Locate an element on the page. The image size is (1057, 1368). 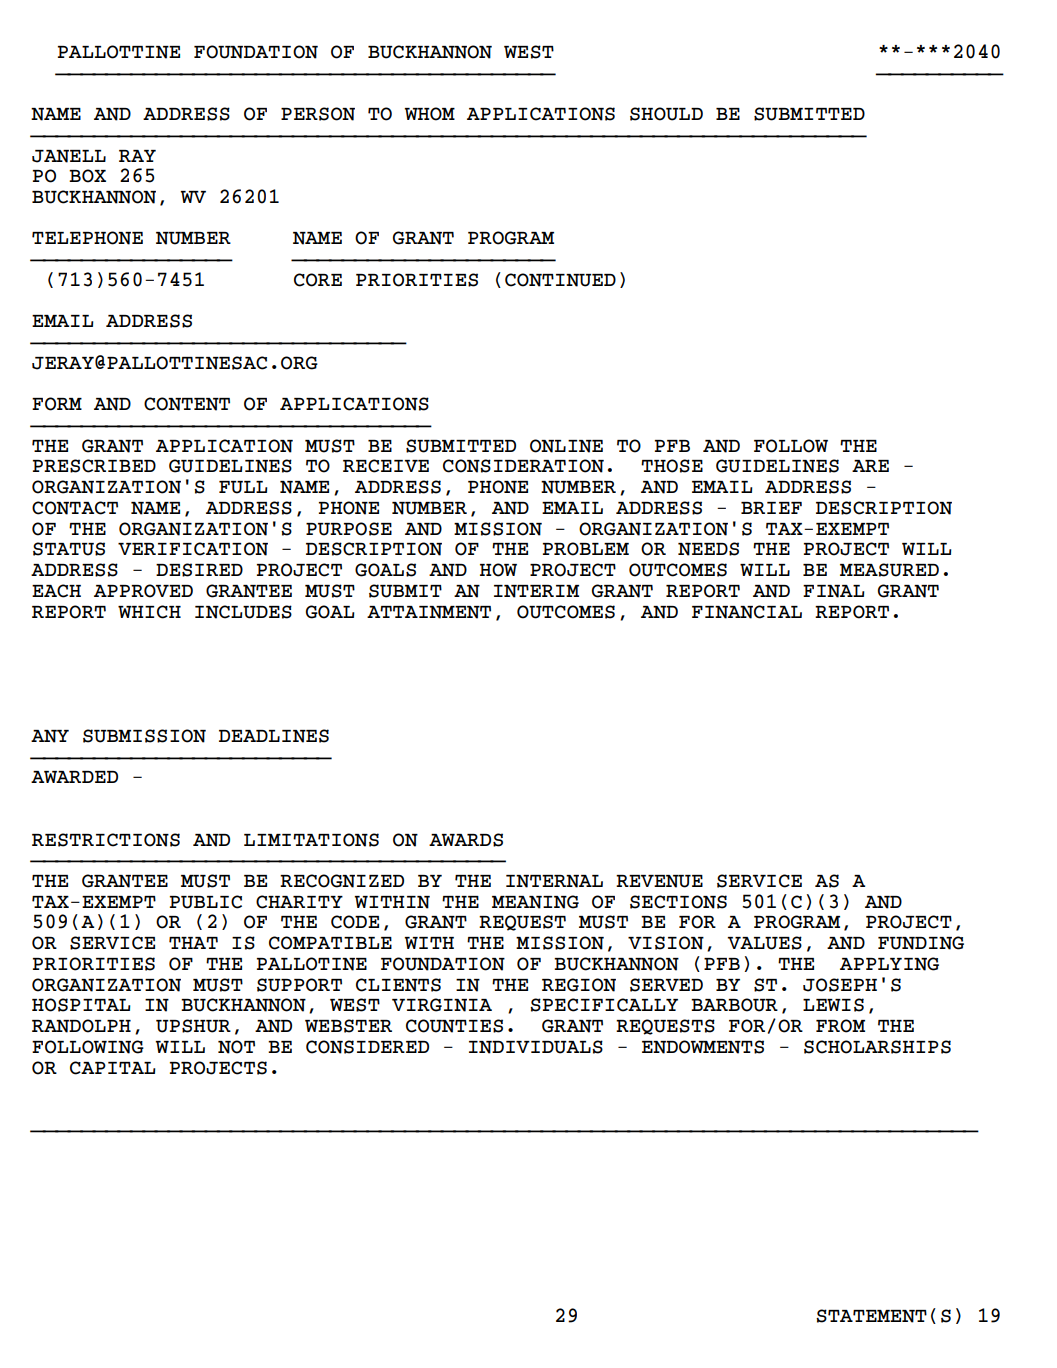
CONTENT is located at coordinates (187, 404).
